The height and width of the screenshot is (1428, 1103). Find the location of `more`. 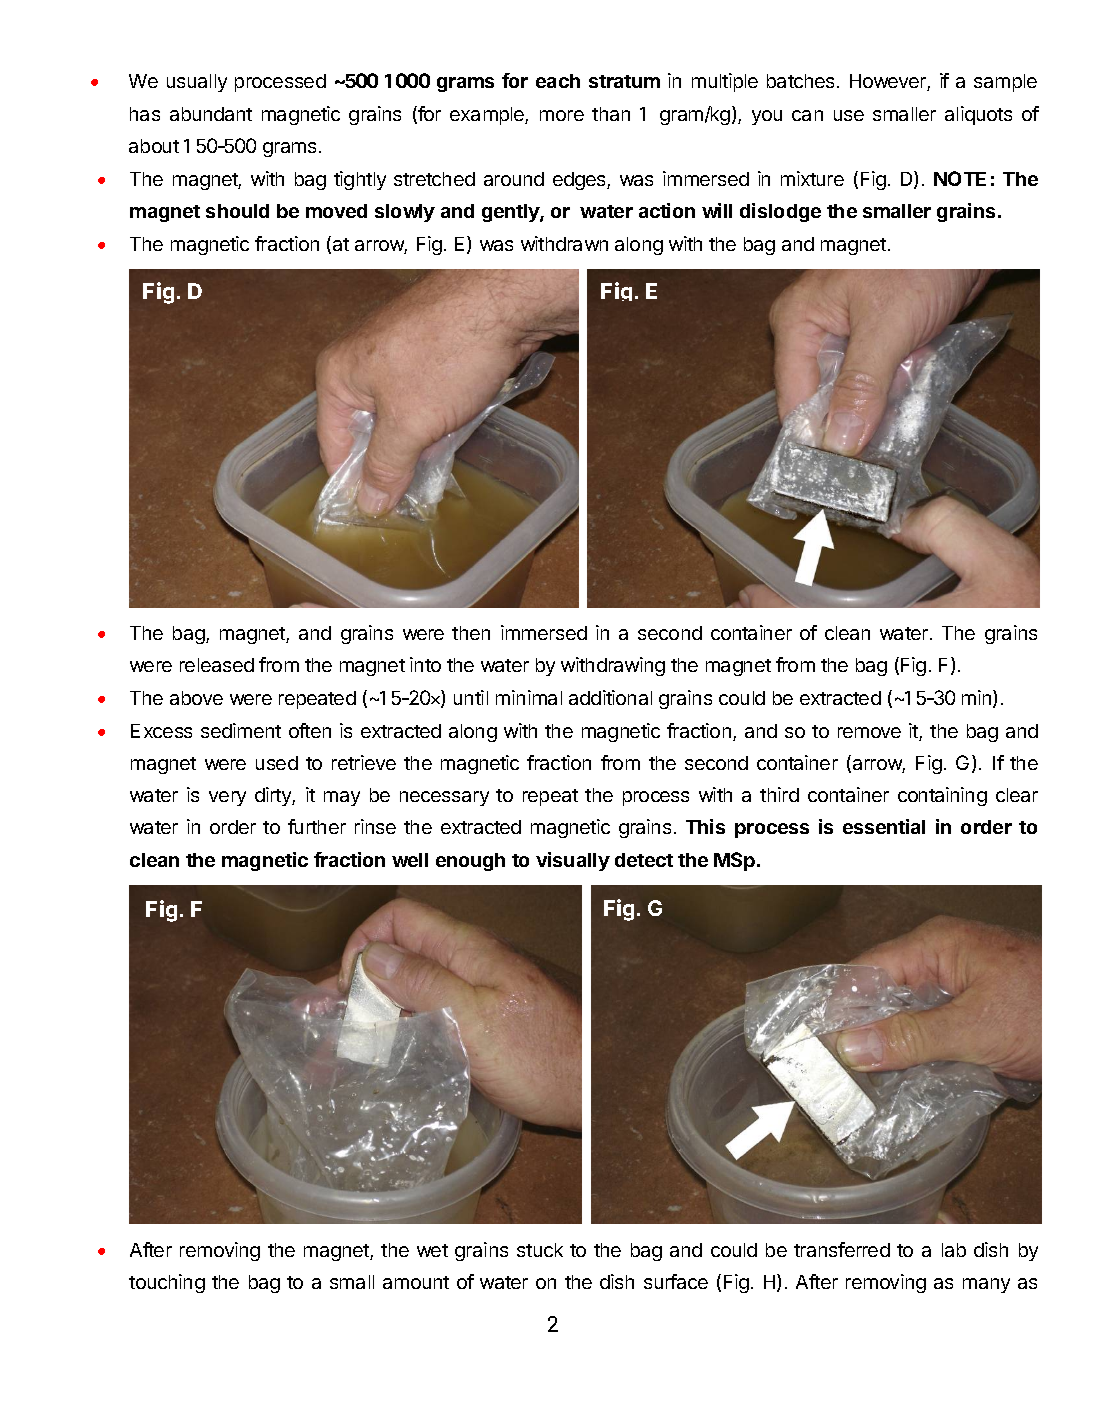

more is located at coordinates (562, 115).
